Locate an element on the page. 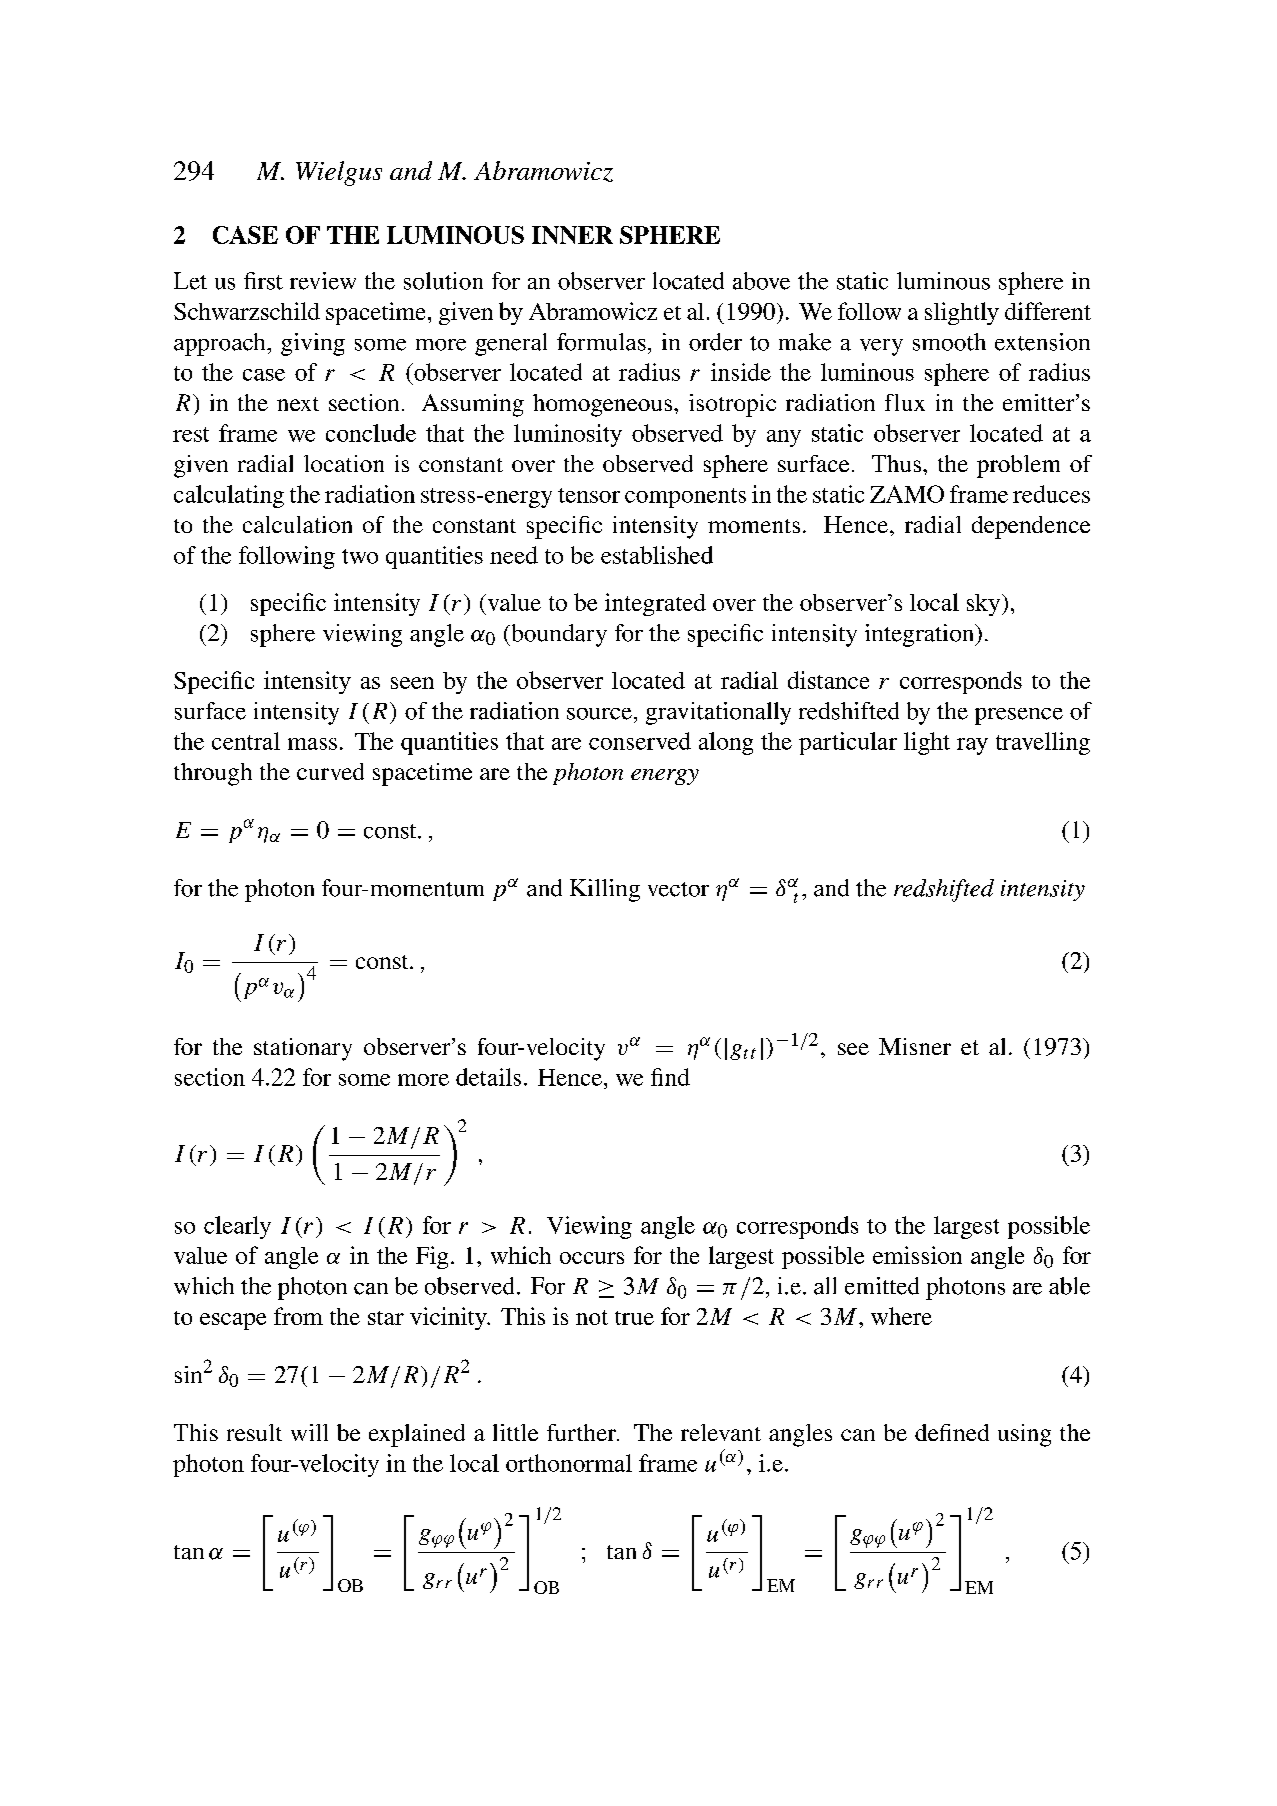 Image resolution: width=1277 pixels, height=1806 pixels. curved is located at coordinates (330, 771).
